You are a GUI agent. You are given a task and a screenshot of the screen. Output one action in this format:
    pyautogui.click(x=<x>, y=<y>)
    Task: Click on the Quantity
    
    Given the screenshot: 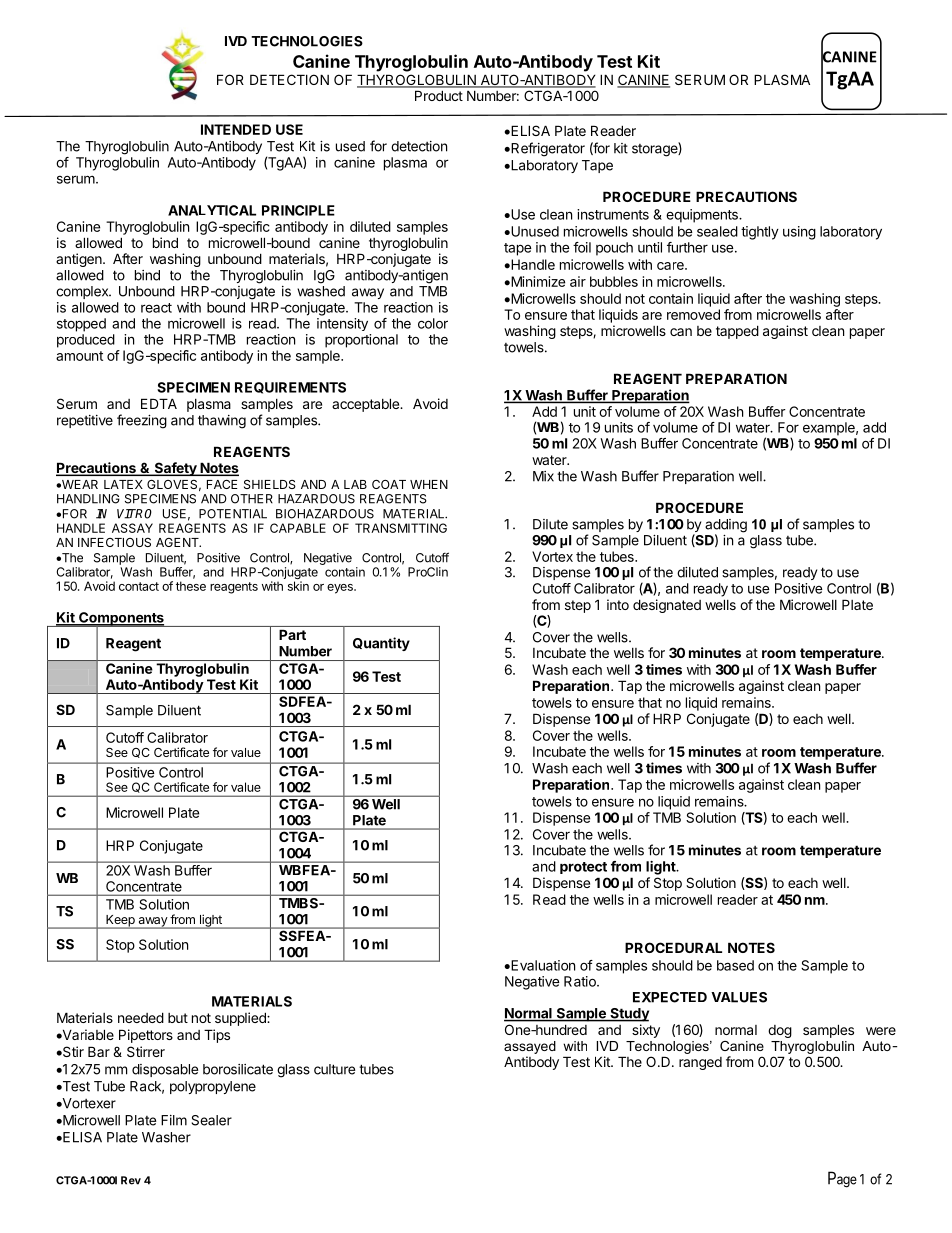 What is the action you would take?
    pyautogui.click(x=381, y=644)
